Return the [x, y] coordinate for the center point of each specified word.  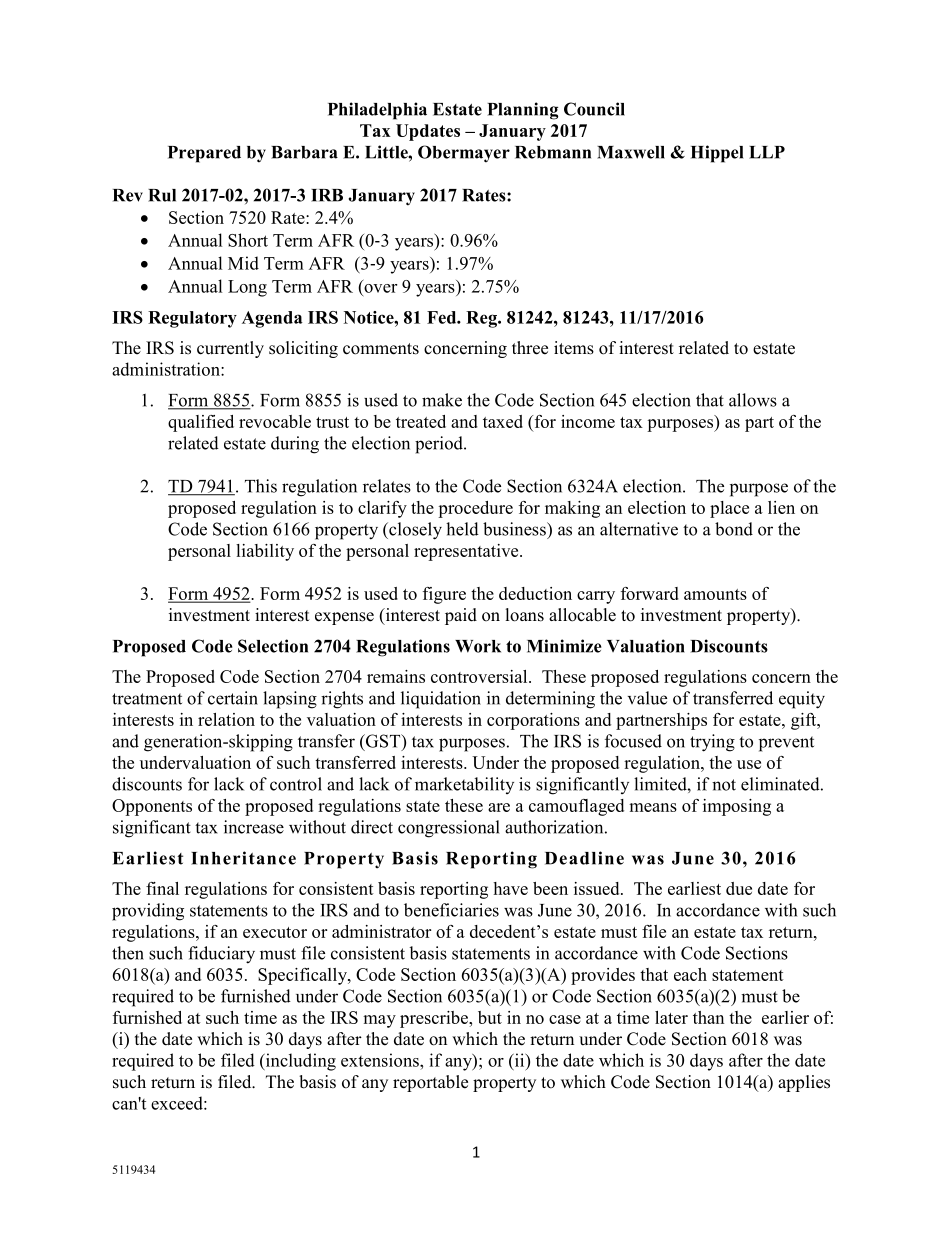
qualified [201, 423]
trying [712, 743]
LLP [767, 152]
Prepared [204, 154]
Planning [522, 111]
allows [753, 400]
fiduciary [221, 955]
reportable [430, 1083]
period [440, 445]
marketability [464, 785]
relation [226, 719]
